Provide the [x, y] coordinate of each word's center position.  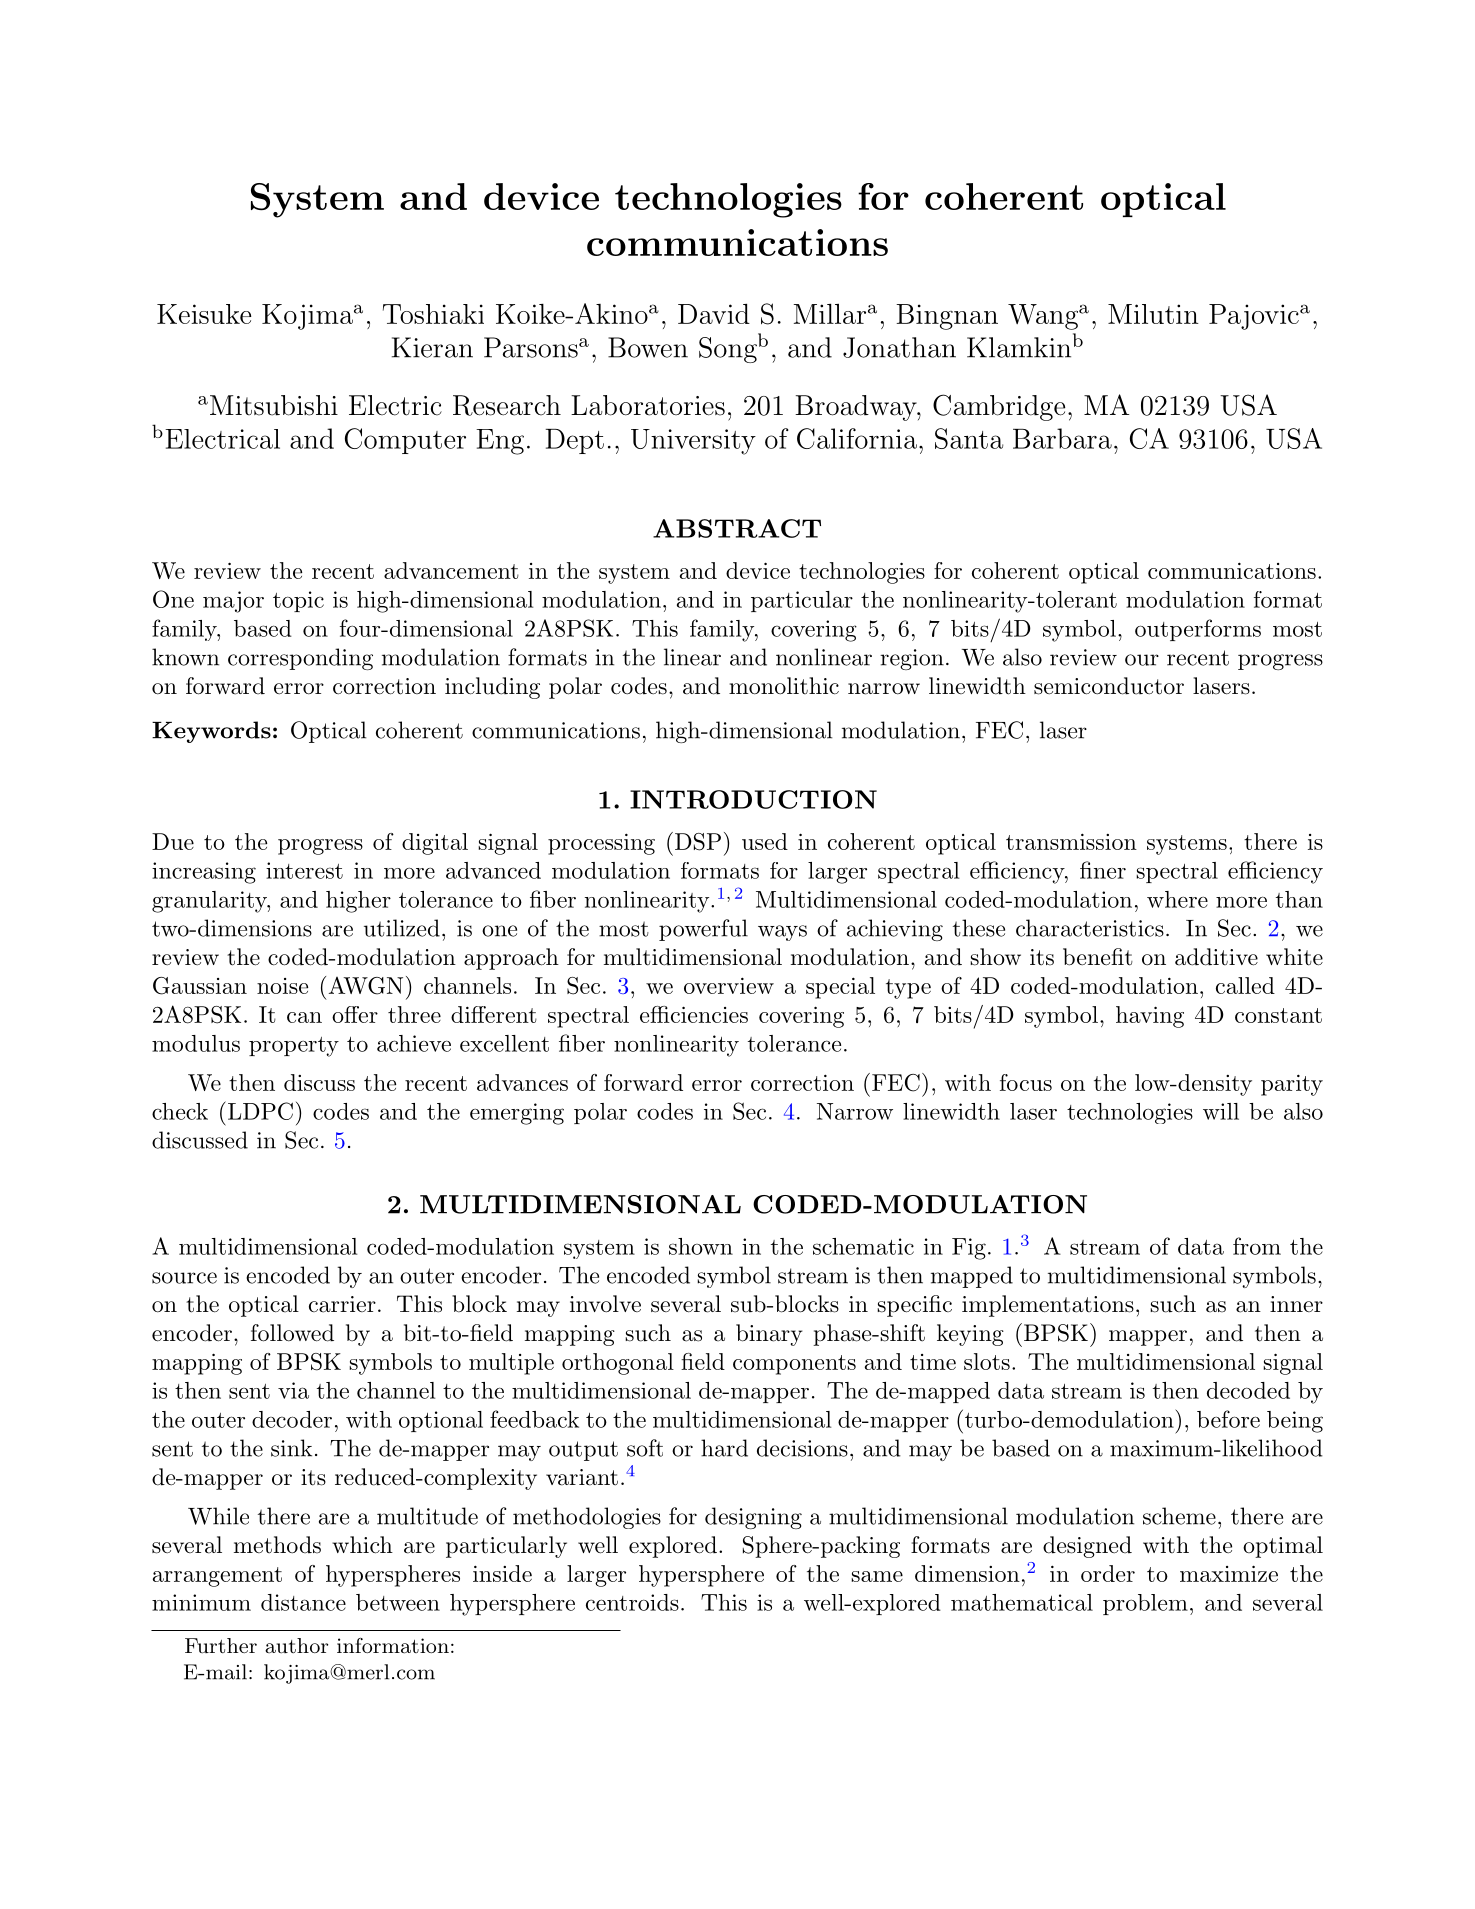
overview [729, 985]
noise [282, 986]
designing [753, 1518]
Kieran [432, 347]
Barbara [1062, 438]
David [714, 313]
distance [303, 1602]
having [1150, 1017]
